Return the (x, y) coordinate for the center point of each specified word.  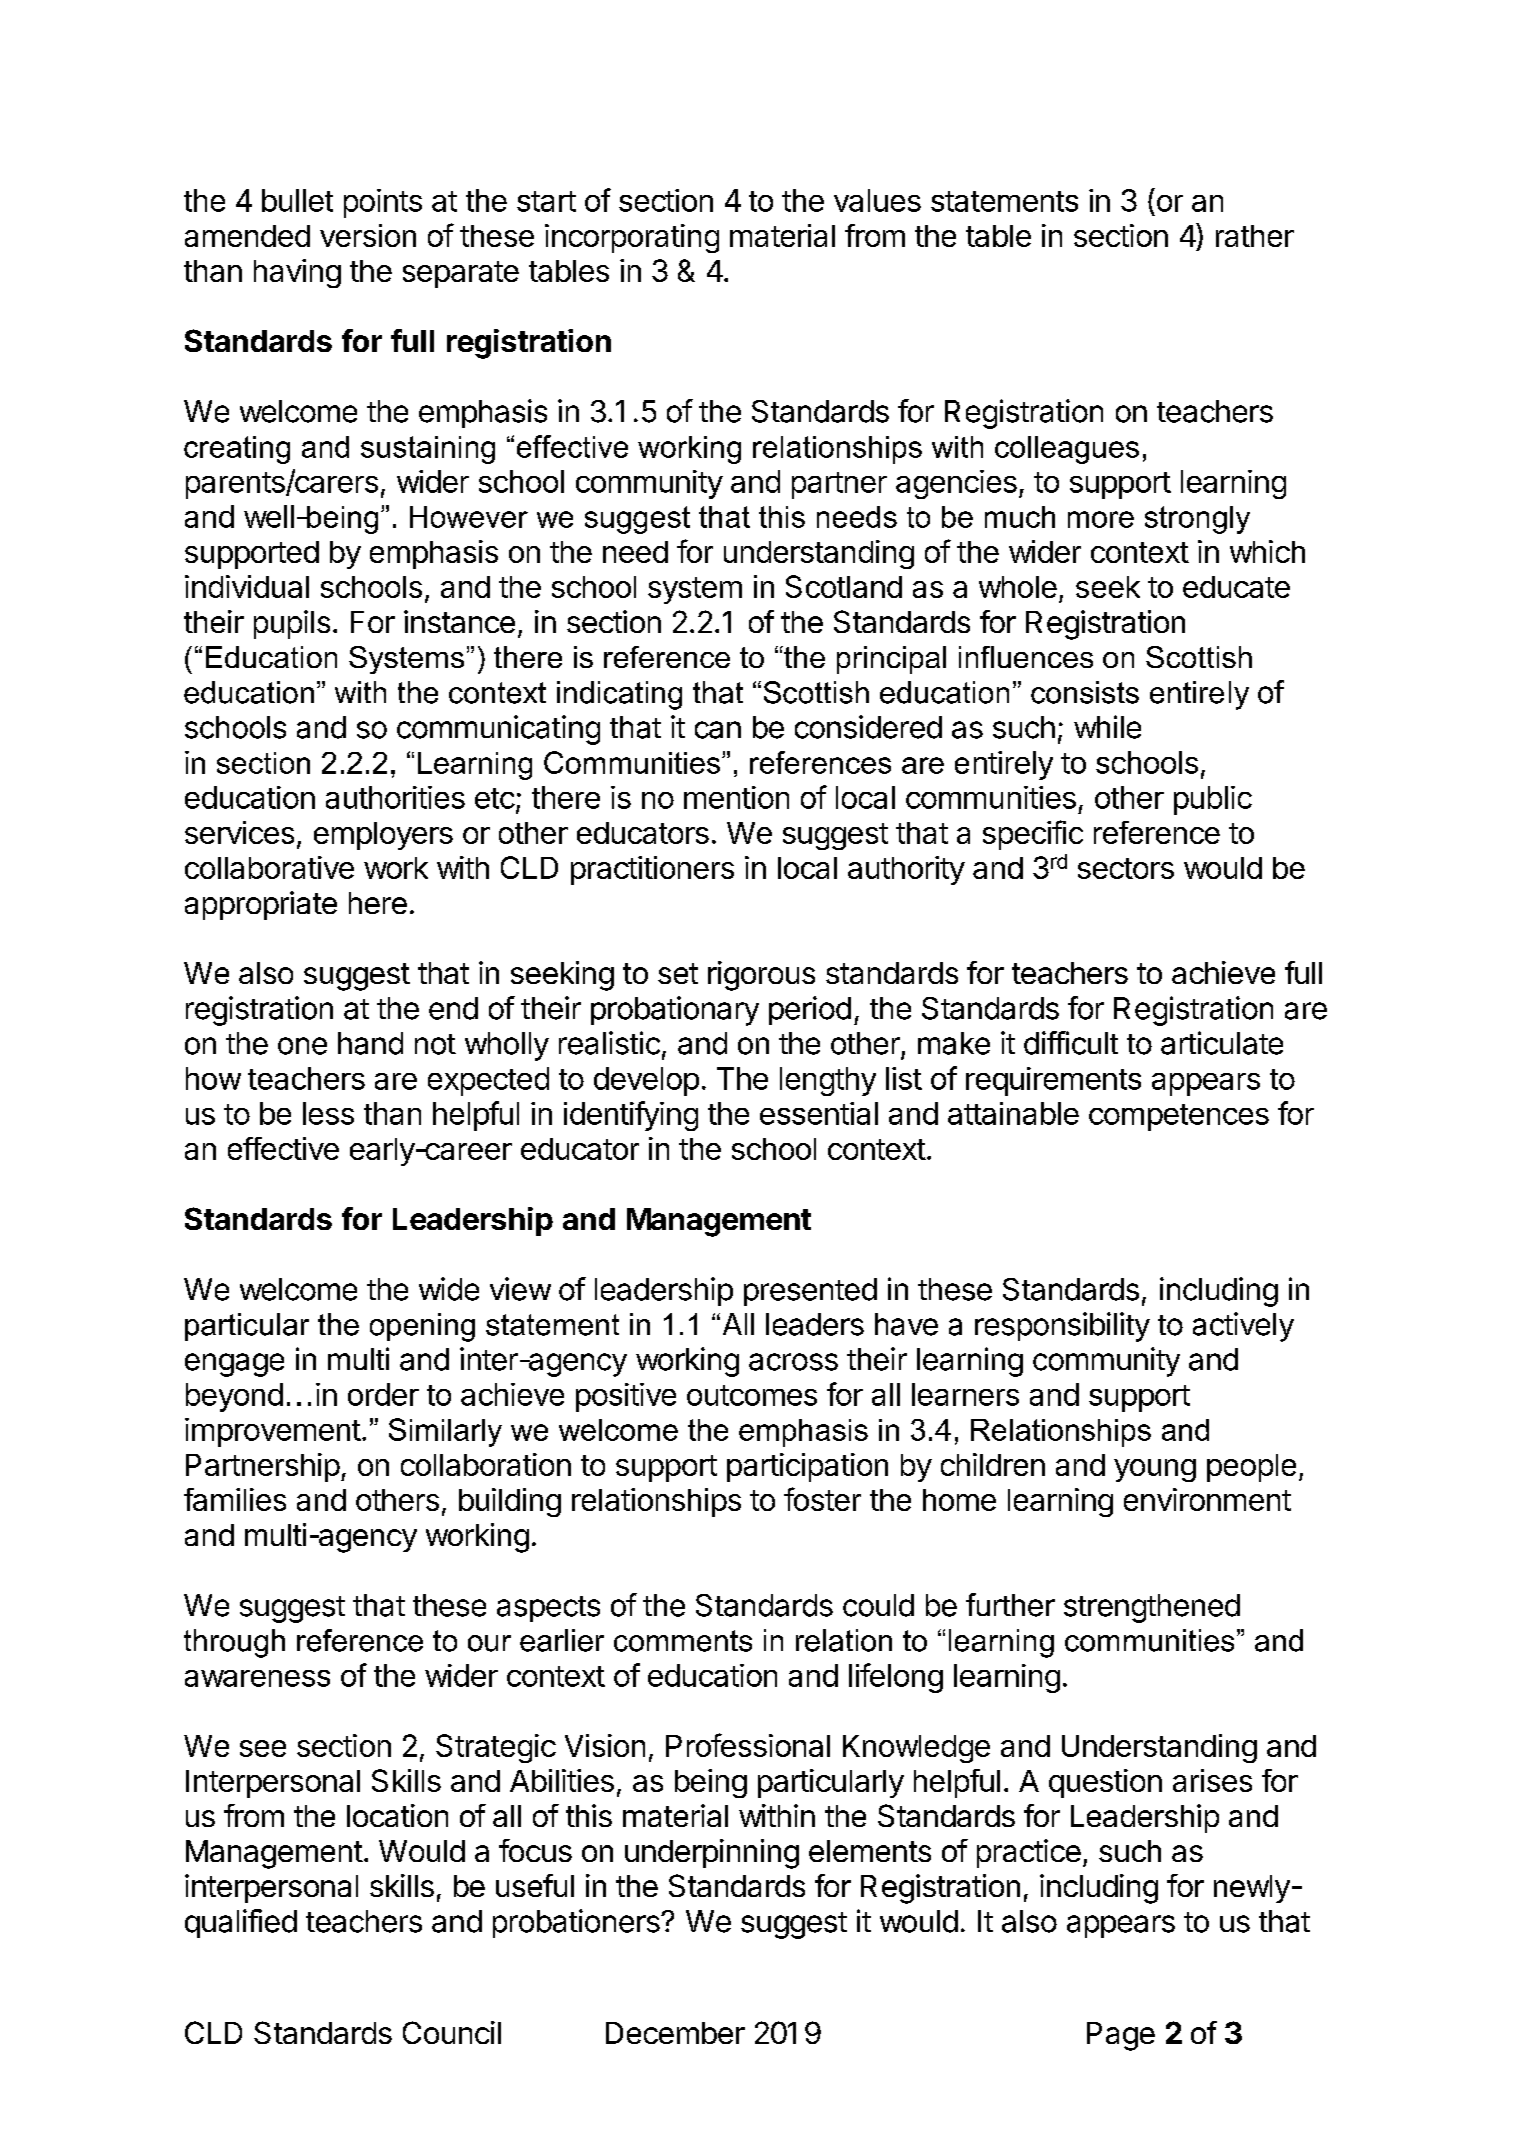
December (675, 2033)
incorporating (632, 238)
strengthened (1152, 1608)
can (718, 730)
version (368, 235)
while (1107, 727)
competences (1179, 1117)
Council (452, 2032)
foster (822, 1499)
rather (1255, 236)
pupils (292, 624)
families (235, 1499)
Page (1121, 2036)
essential (819, 1113)
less (328, 1113)
